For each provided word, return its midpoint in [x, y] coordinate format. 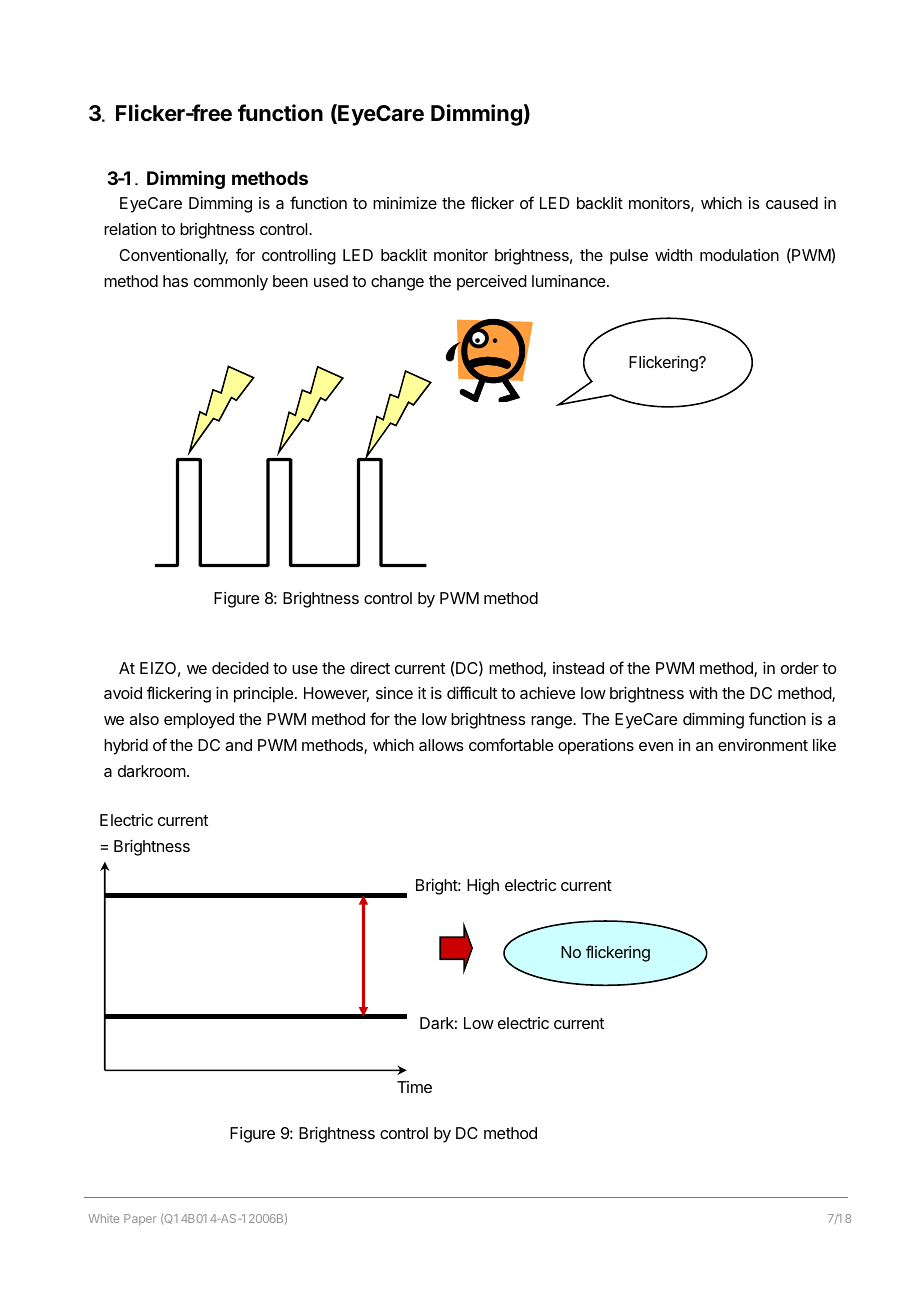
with [703, 693]
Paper [140, 1219]
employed [199, 721]
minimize [405, 203]
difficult [472, 692]
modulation [739, 255]
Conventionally [173, 257]
